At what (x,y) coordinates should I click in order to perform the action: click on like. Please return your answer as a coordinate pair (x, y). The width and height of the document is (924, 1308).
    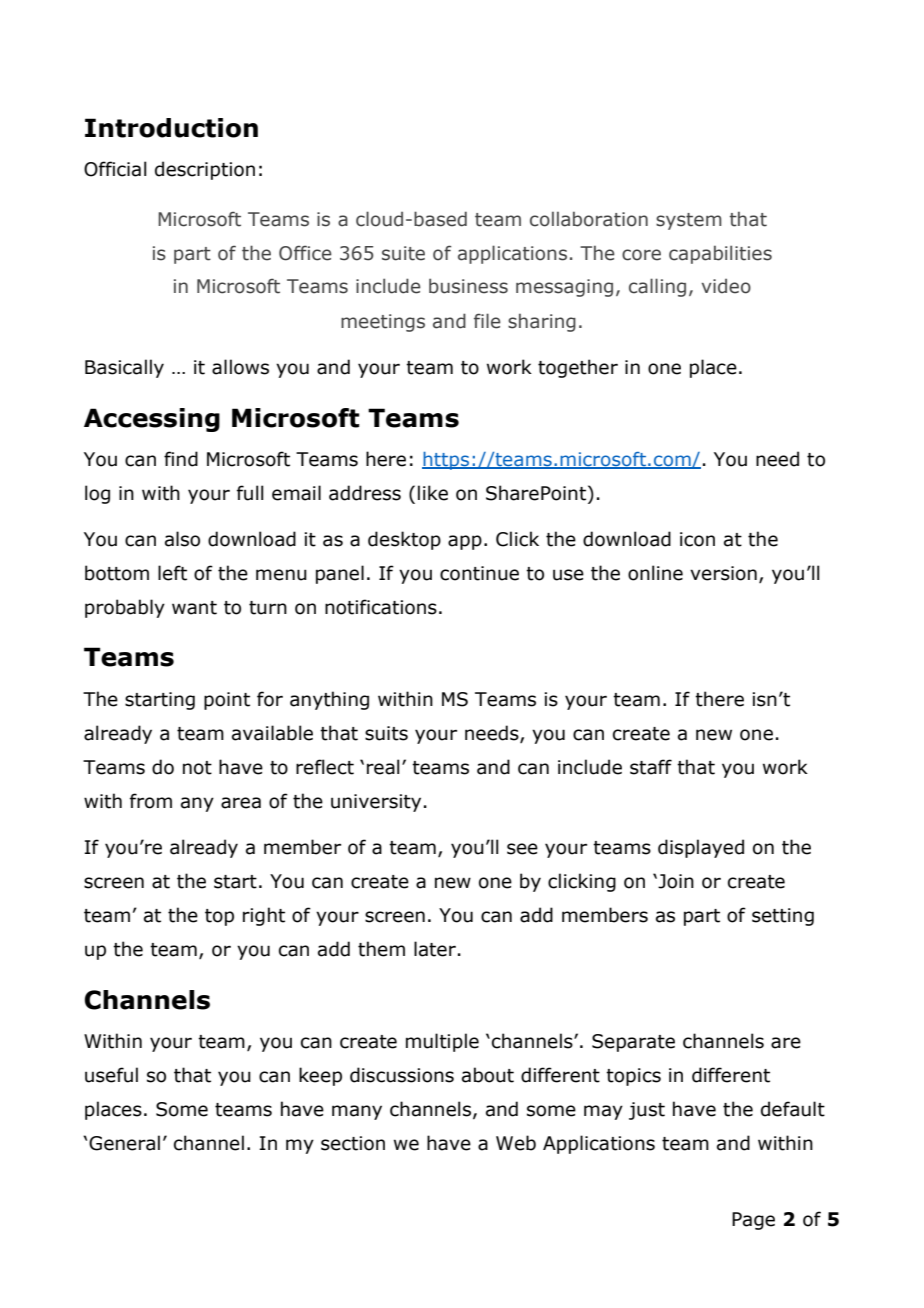
    Looking at the image, I should click on (433, 493).
